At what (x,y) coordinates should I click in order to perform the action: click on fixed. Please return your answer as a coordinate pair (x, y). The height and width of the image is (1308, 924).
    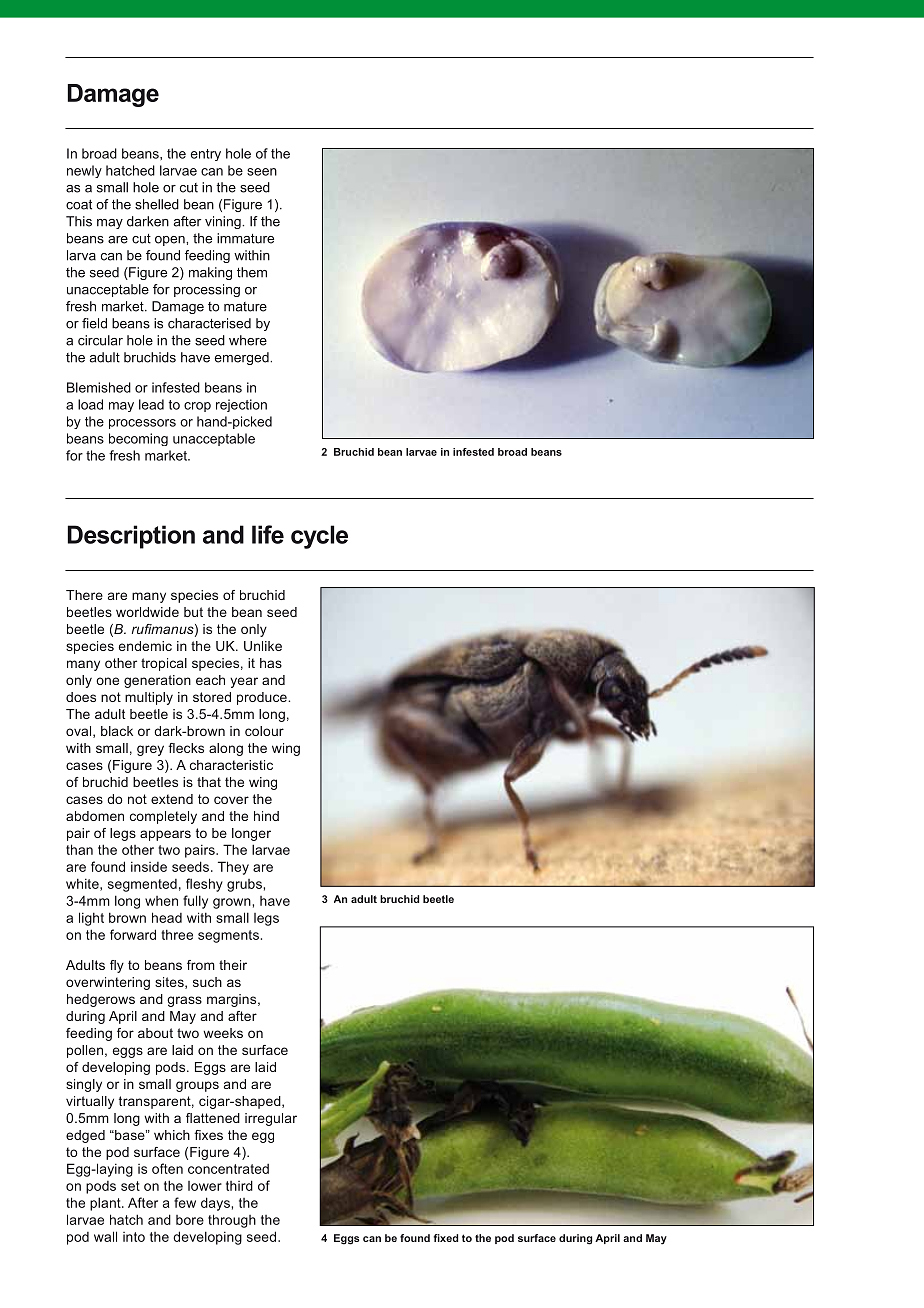
    Looking at the image, I should click on (446, 1238).
